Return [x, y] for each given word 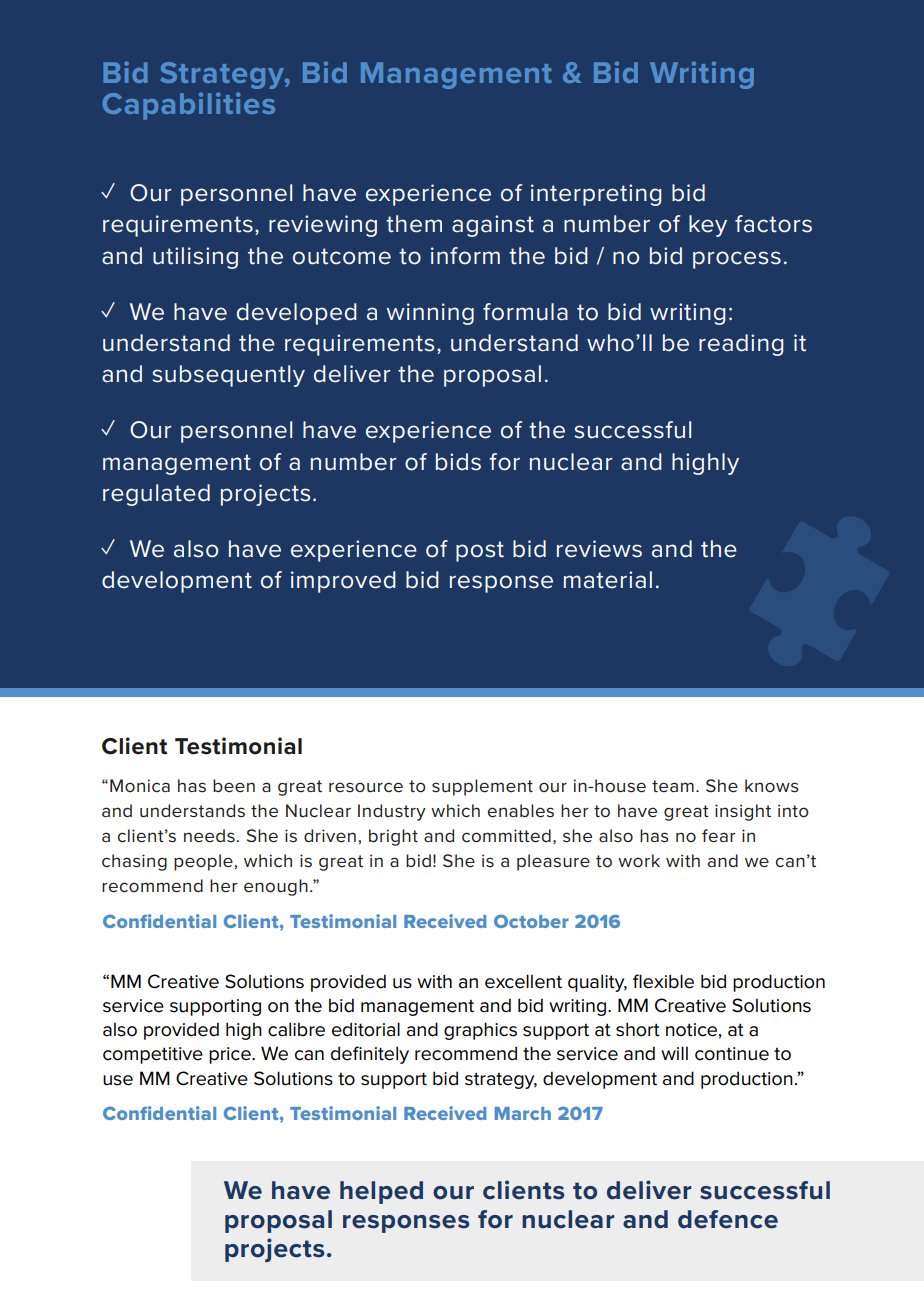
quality [597, 983]
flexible [663, 981]
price [231, 1055]
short [638, 1029]
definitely [370, 1055]
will [674, 1053]
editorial [366, 1029]
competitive [153, 1055]
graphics [480, 1031]
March [523, 1113]
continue [732, 1054]
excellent [523, 981]
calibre [296, 1029]
